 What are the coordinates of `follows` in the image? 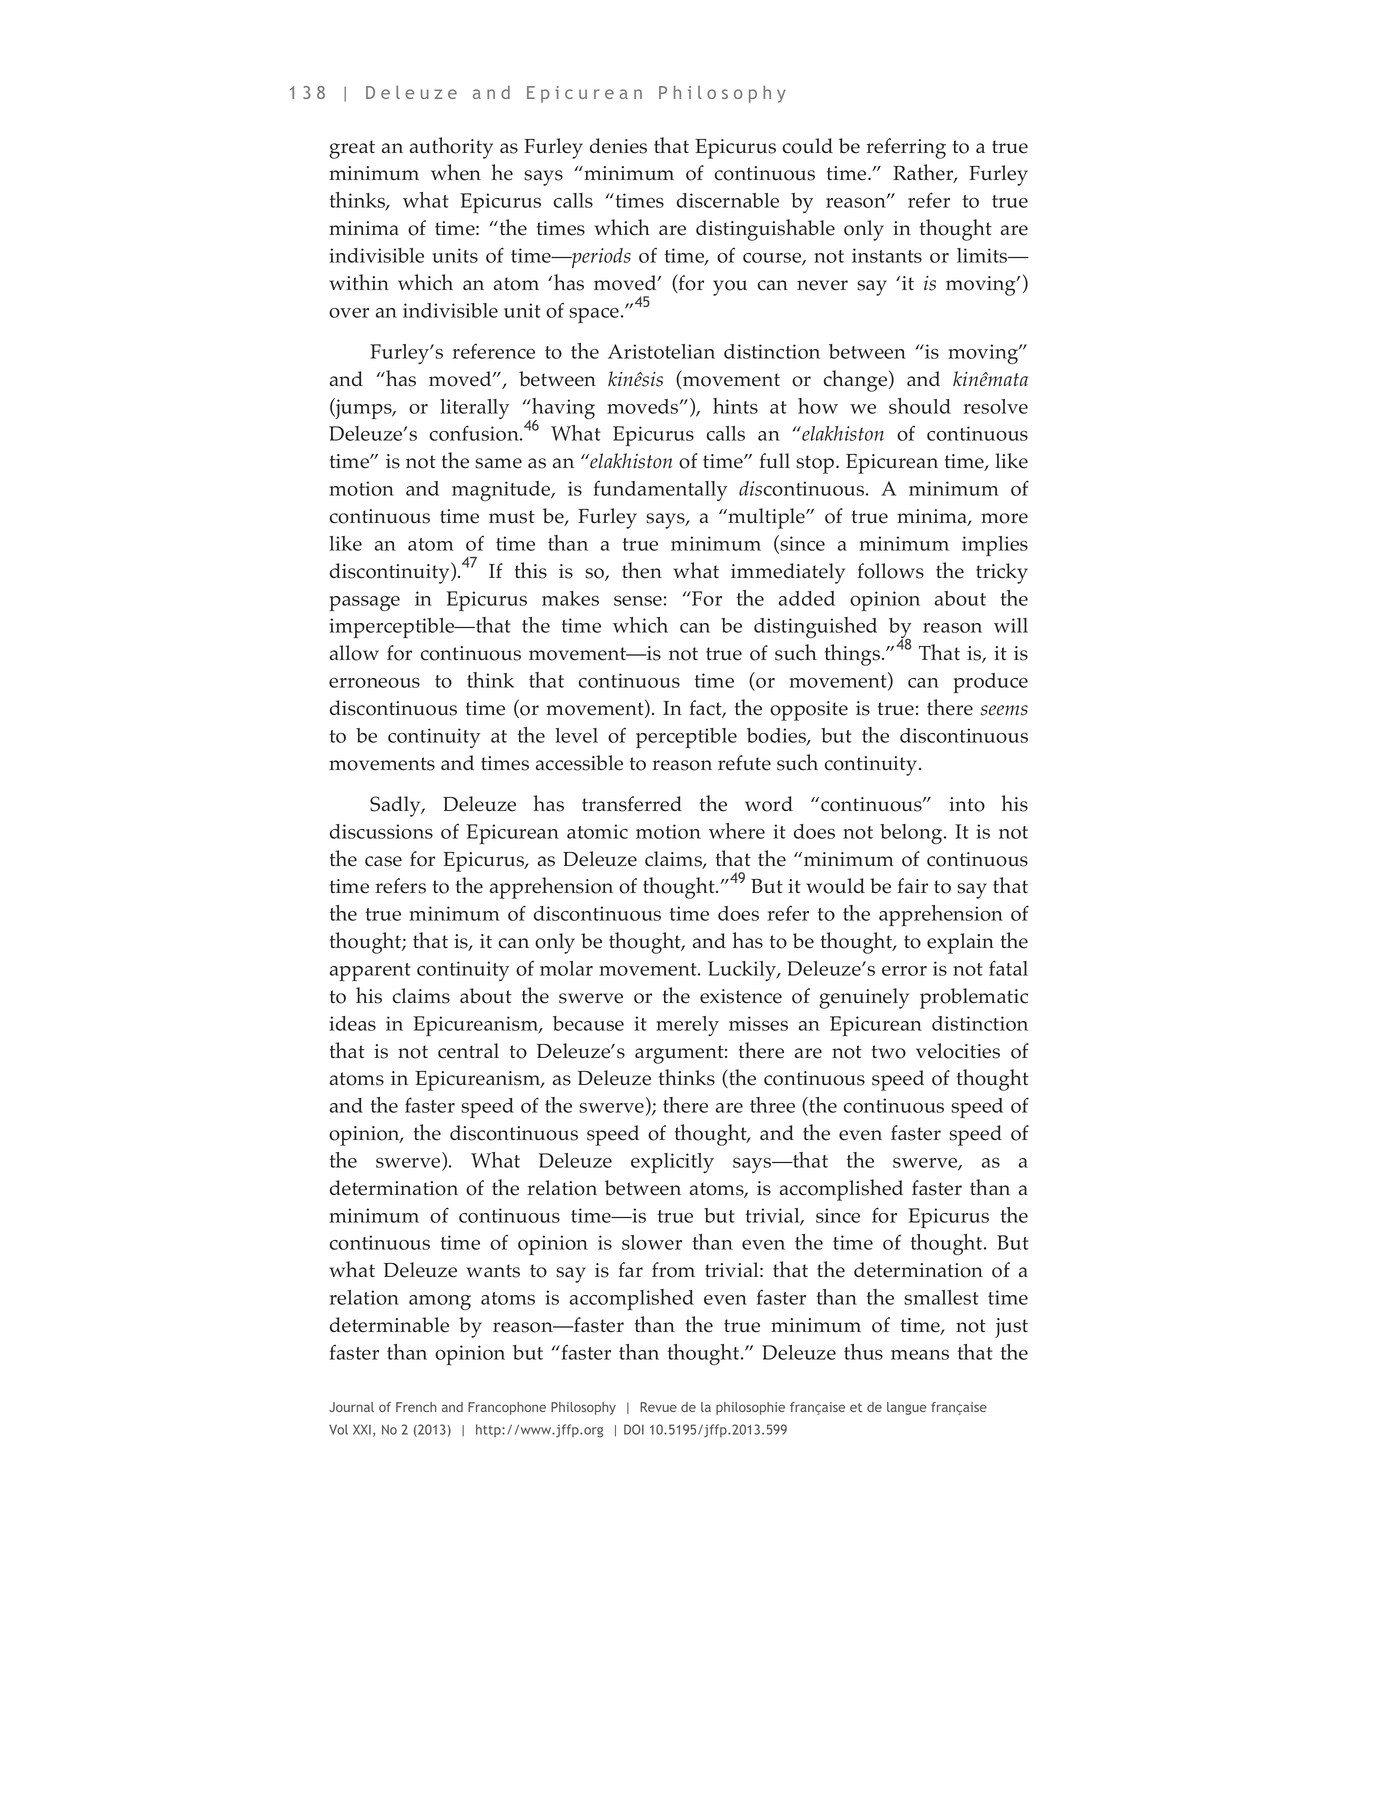 It's located at (890, 571).
